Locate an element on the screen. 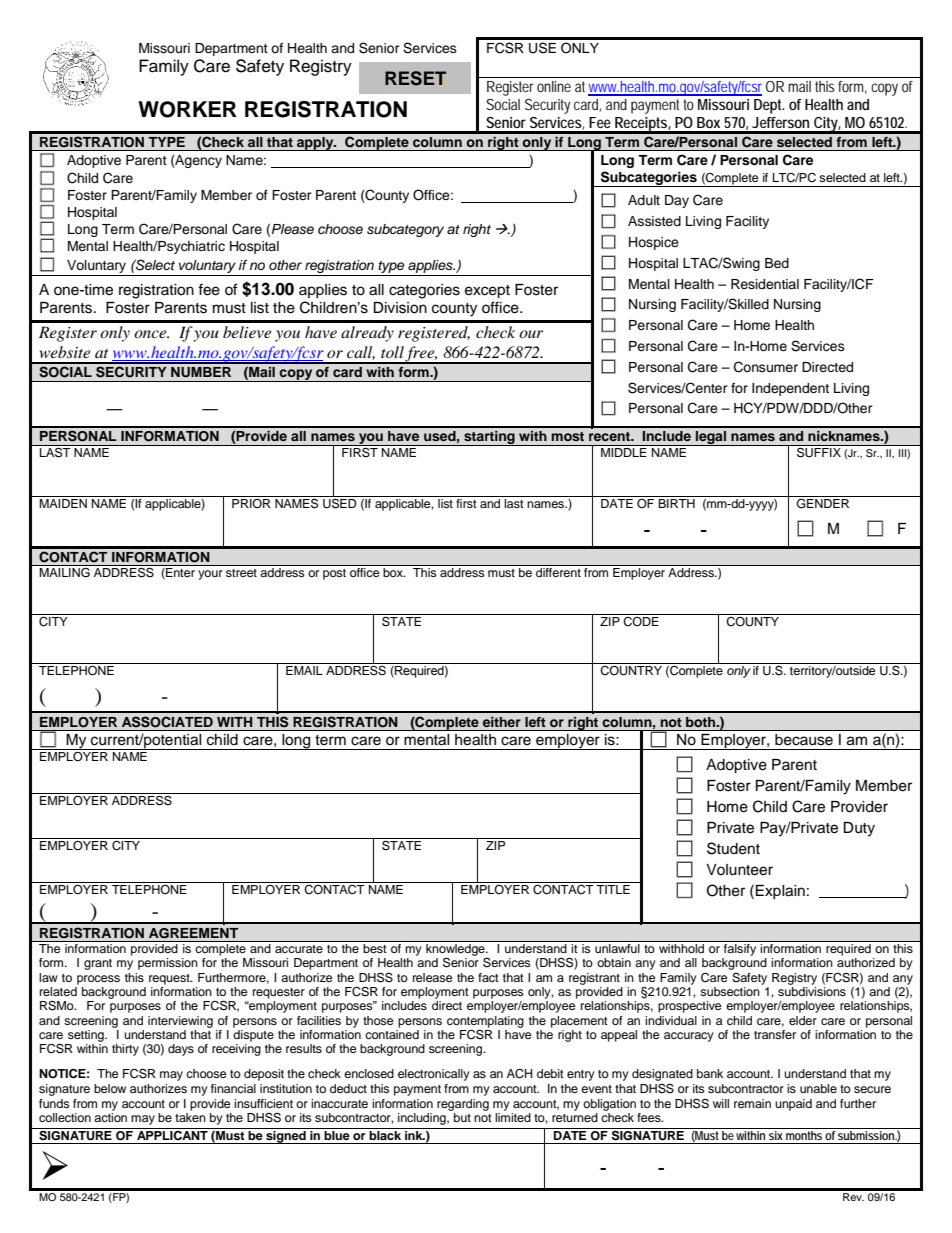  Dept is located at coordinates (769, 106).
